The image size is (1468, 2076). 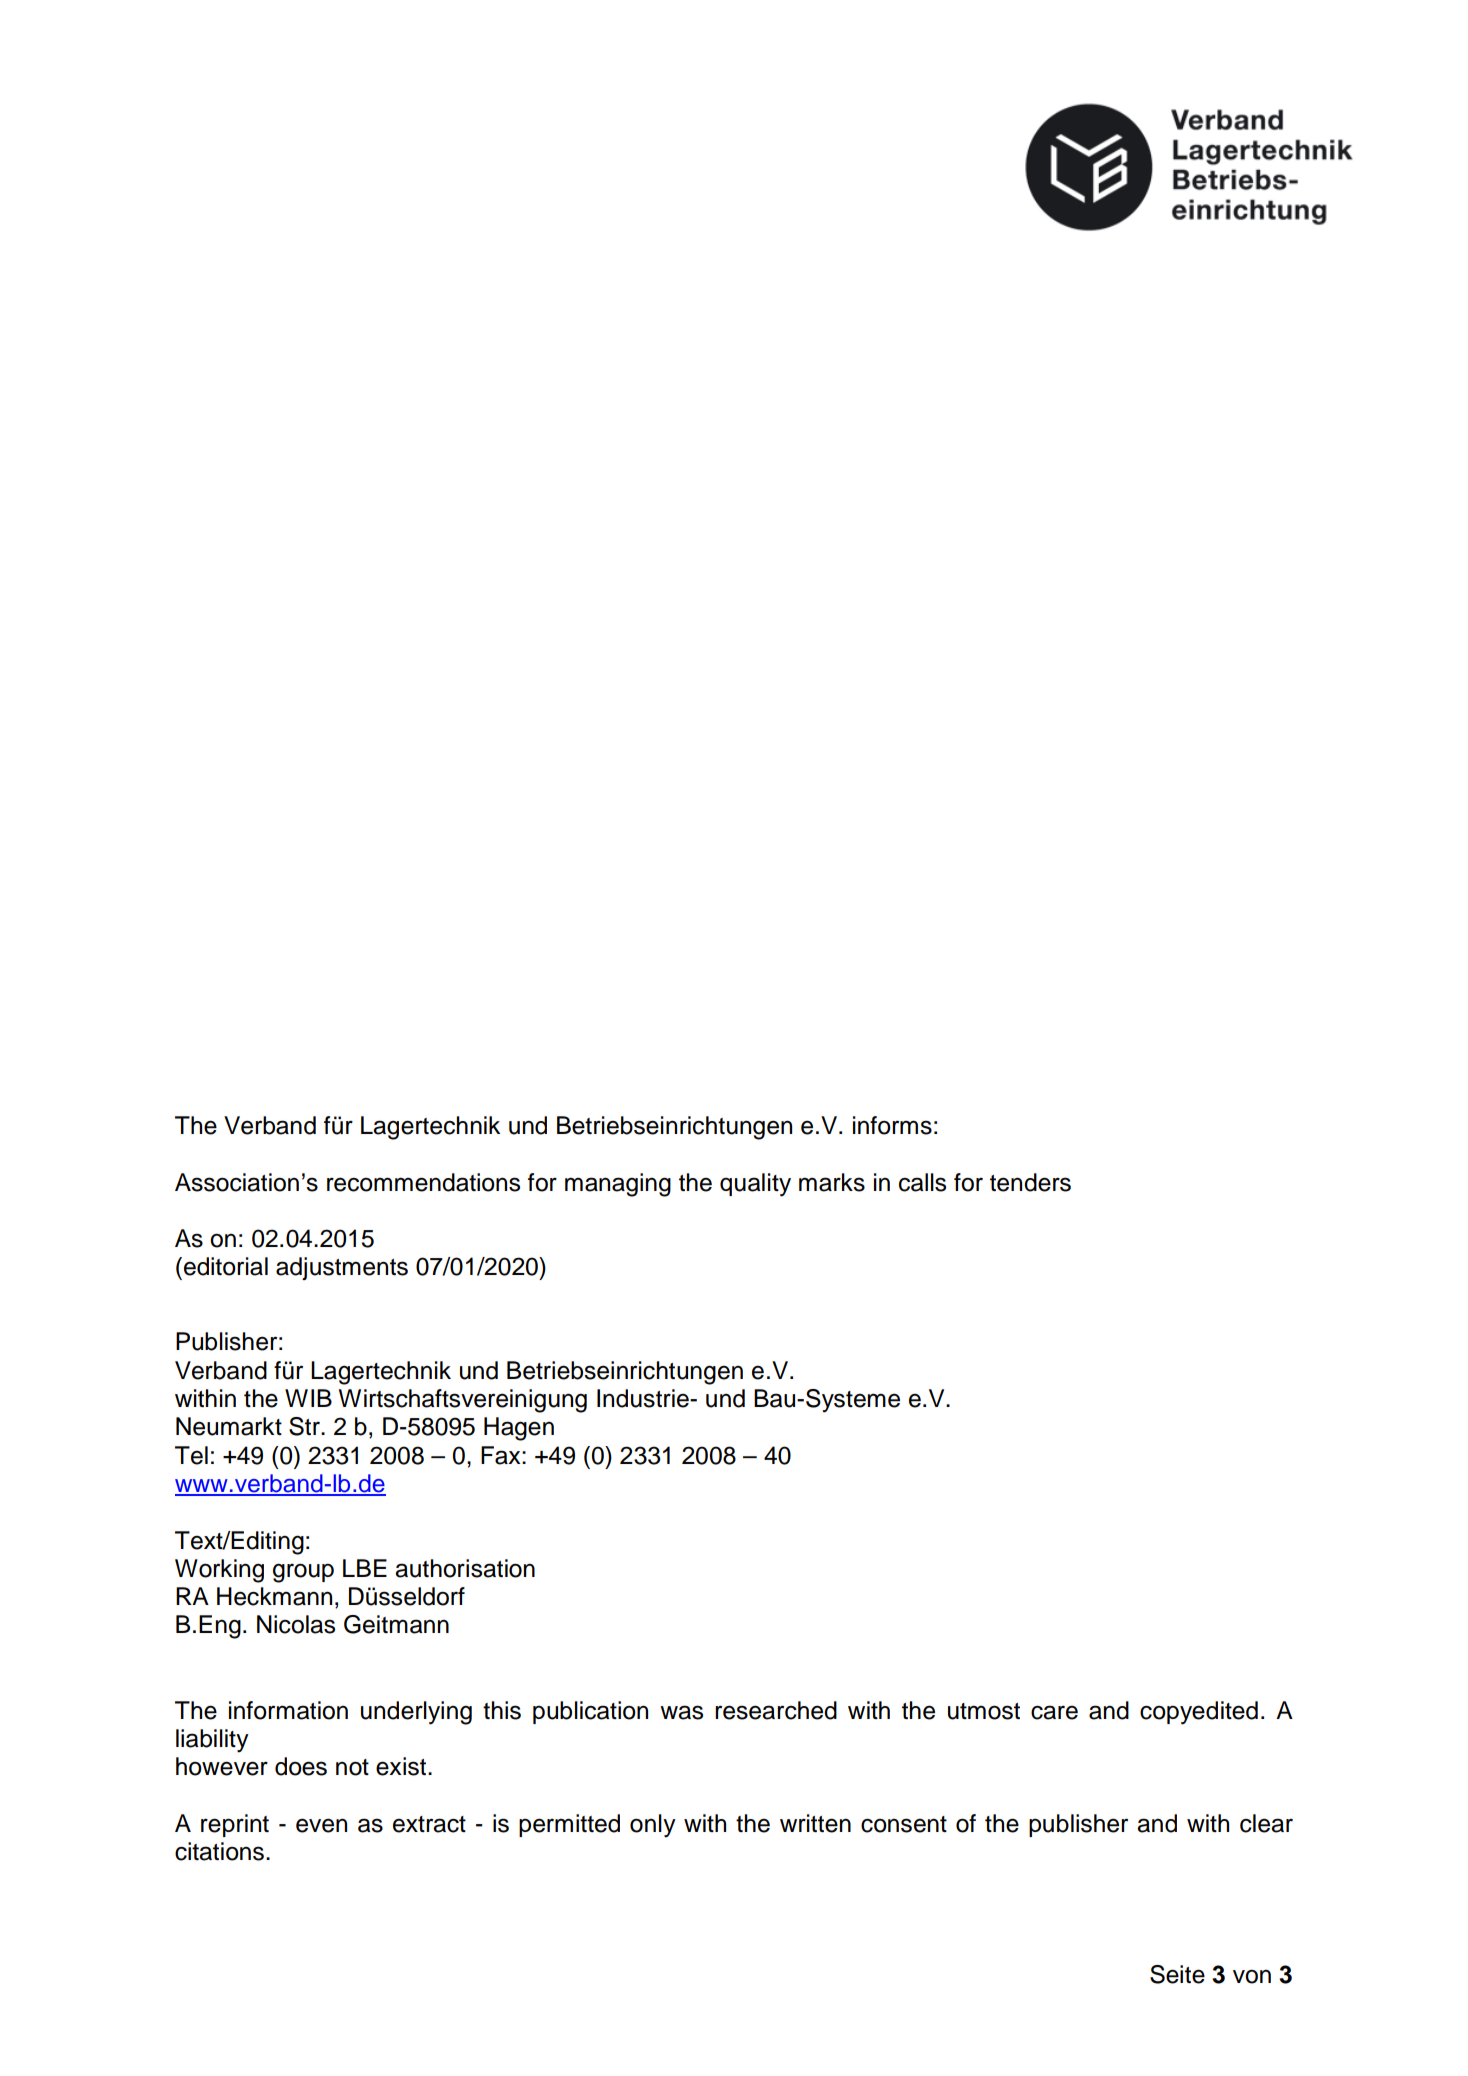 I want to click on information, so click(x=288, y=1710).
